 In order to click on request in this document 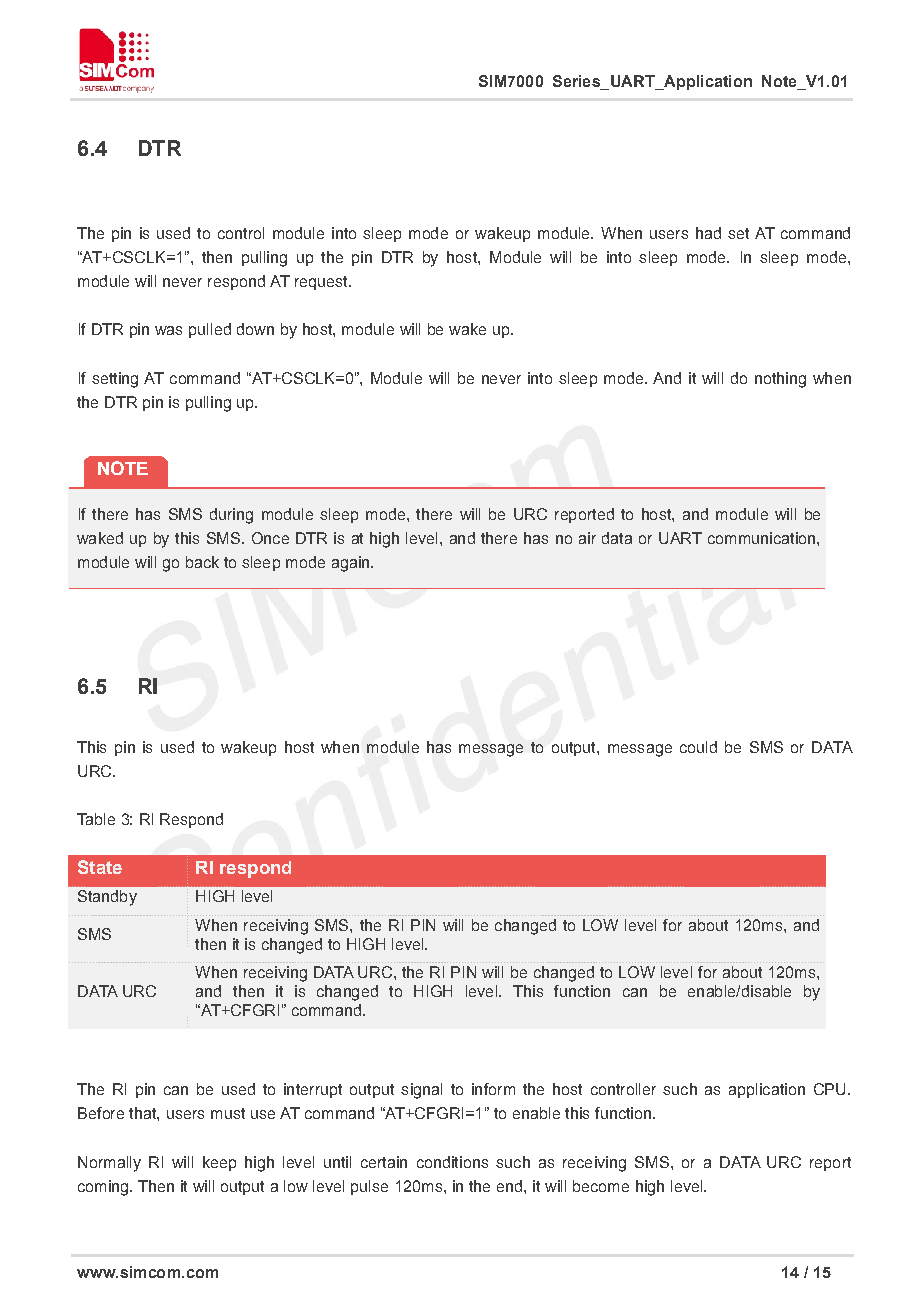, I will do `click(322, 283)`.
